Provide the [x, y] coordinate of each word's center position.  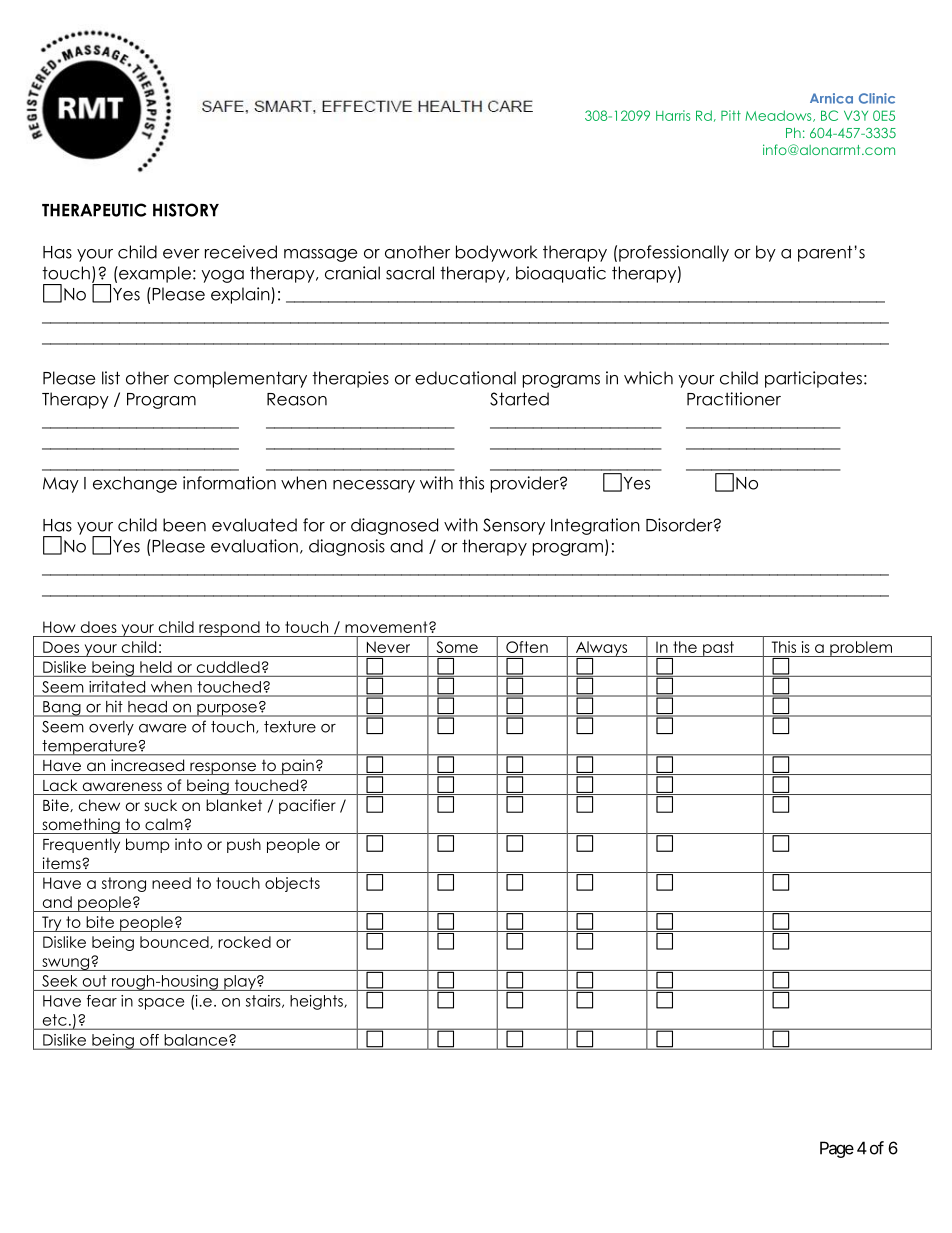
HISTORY [186, 210]
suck [161, 805]
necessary [374, 486]
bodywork [496, 253]
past [718, 649]
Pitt [731, 115]
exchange [135, 484]
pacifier [307, 806]
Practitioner [734, 399]
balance [197, 1040]
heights [317, 1002]
